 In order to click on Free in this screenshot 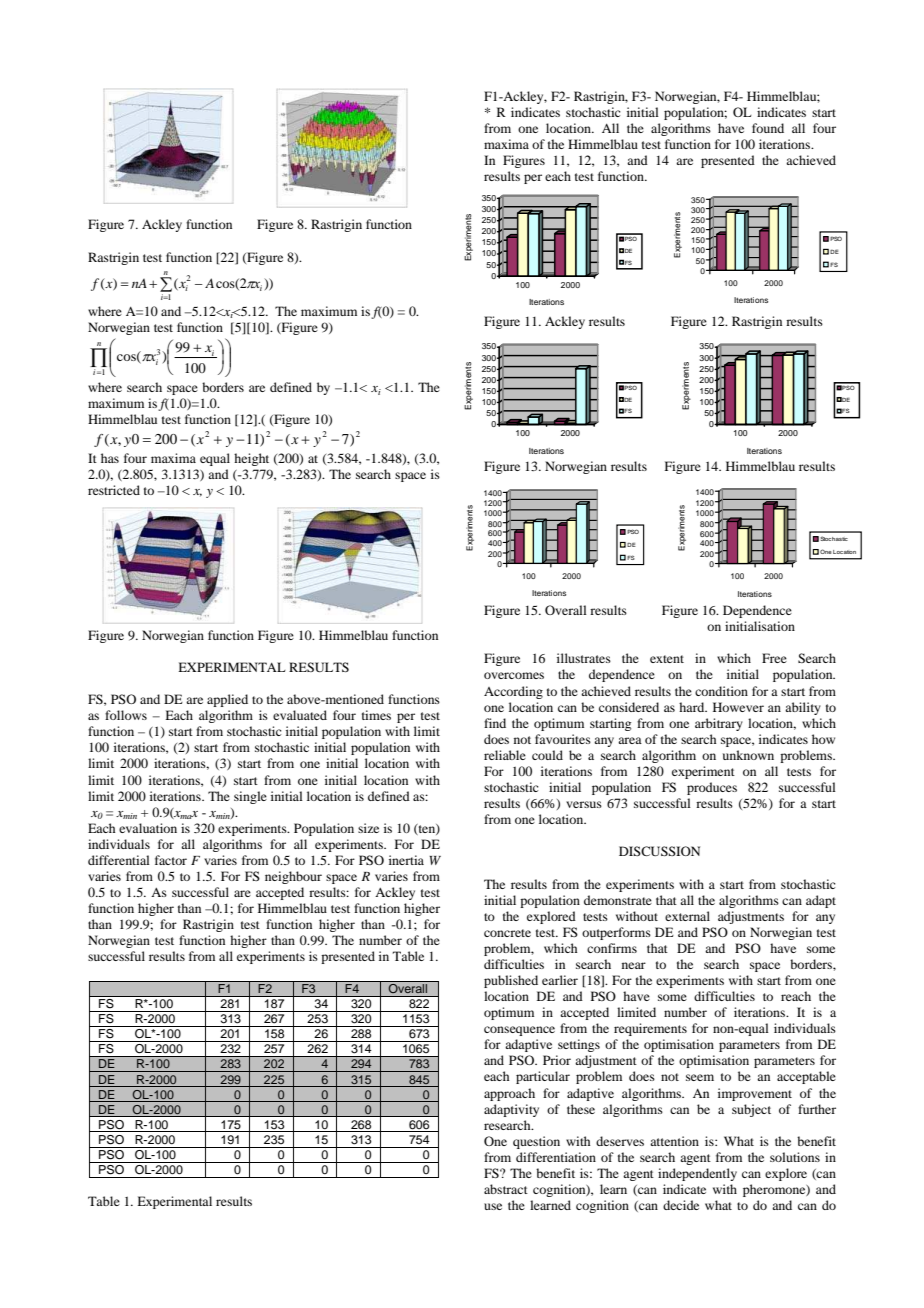, I will do `click(774, 658)`.
